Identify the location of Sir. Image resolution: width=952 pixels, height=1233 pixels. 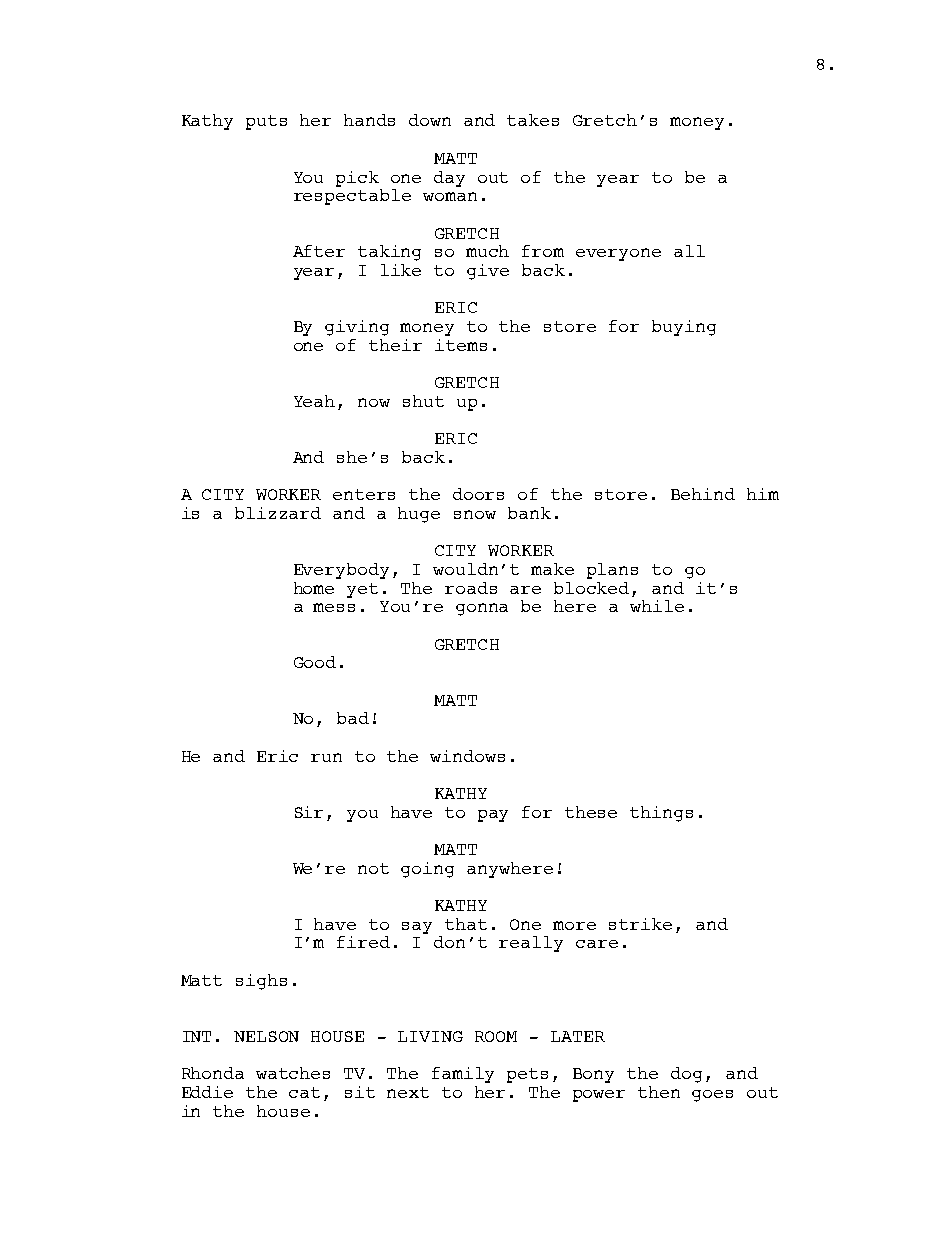
(309, 812).
